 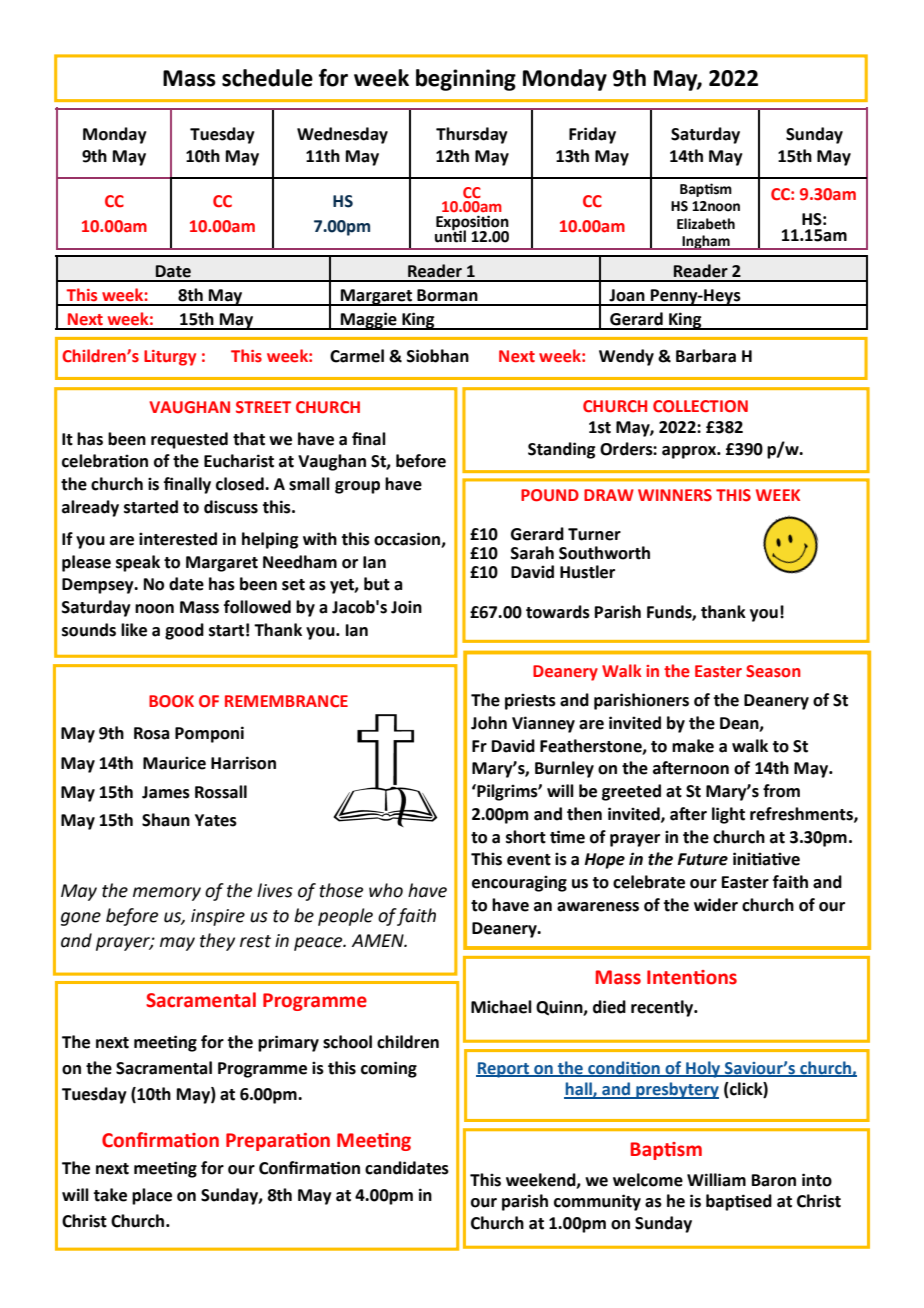 I want to click on place, so click(x=152, y=1196).
